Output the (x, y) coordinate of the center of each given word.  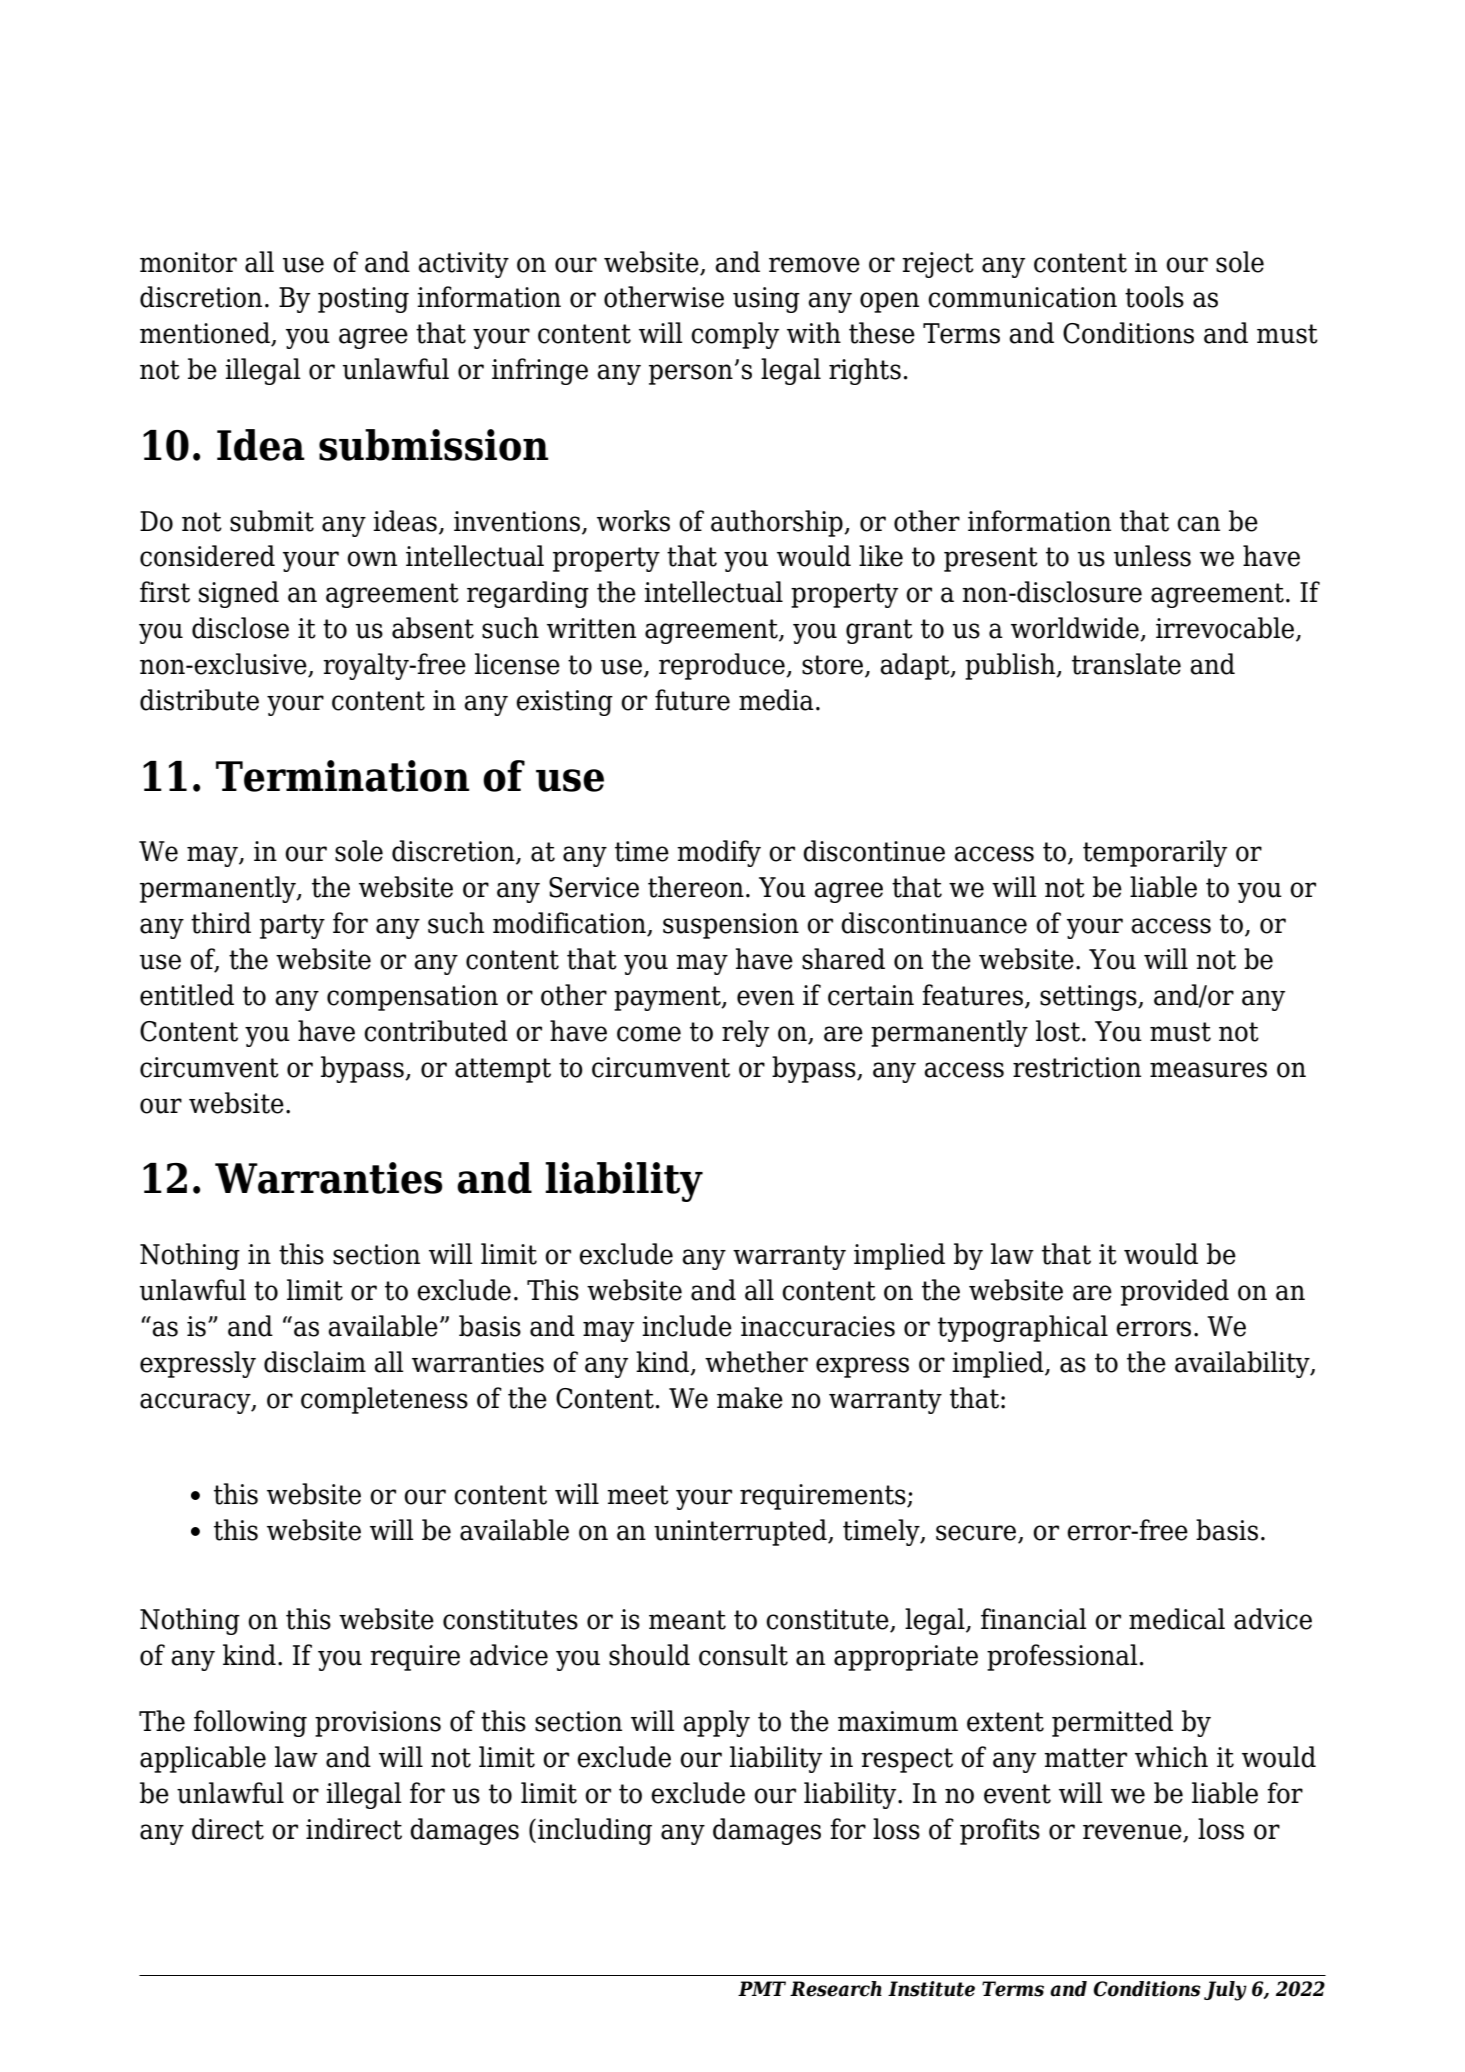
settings (1089, 998)
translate (1126, 664)
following (250, 1723)
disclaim (315, 1362)
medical (1177, 1619)
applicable (203, 1759)
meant (687, 1620)
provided (1175, 1292)
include (687, 1326)
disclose (240, 628)
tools (1154, 297)
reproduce (723, 666)
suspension (731, 926)
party (292, 926)
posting (363, 300)
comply (735, 335)
